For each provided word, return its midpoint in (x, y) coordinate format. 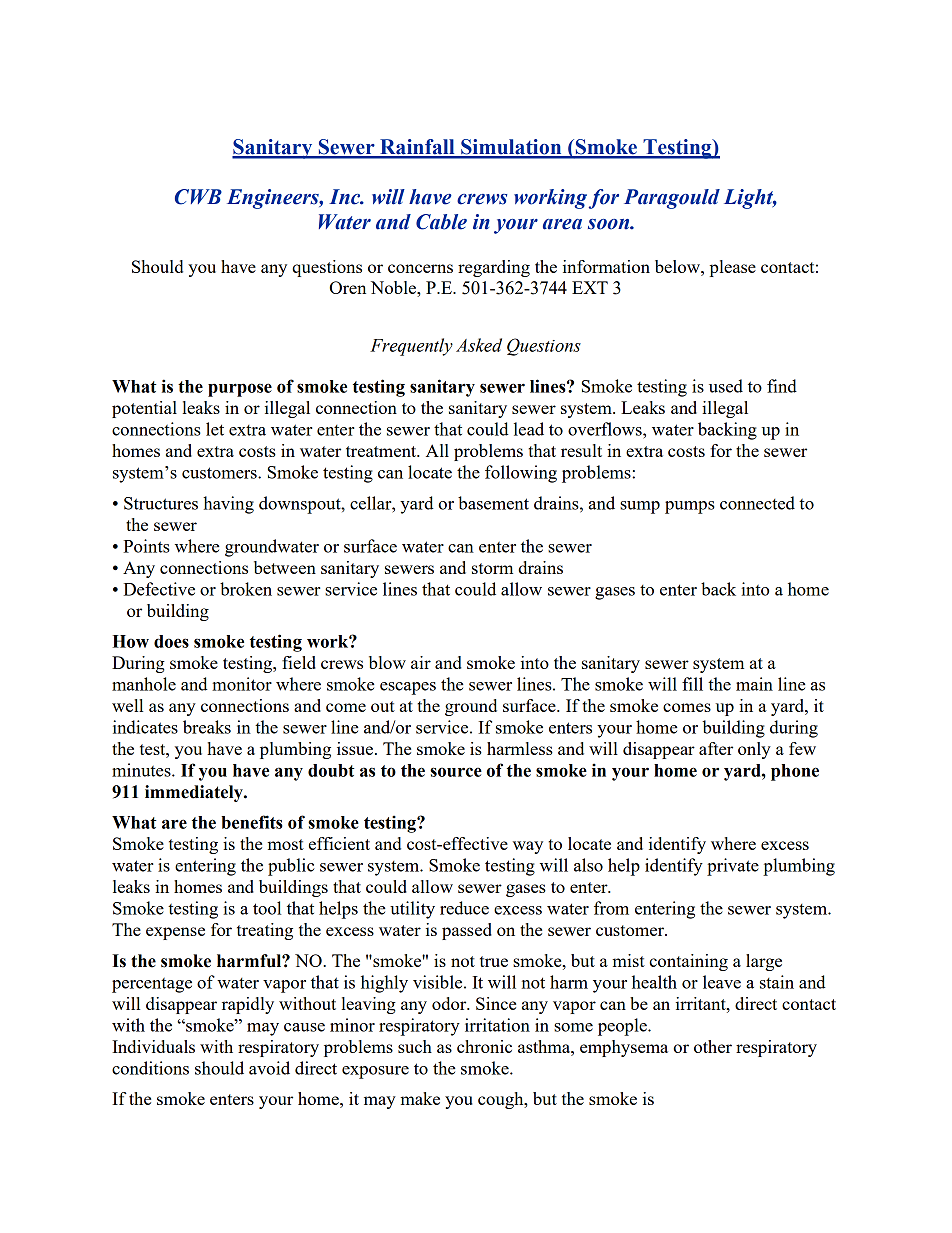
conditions (150, 1068)
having (228, 505)
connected (757, 503)
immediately (195, 793)
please (733, 268)
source (456, 772)
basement (493, 503)
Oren (348, 287)
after (716, 748)
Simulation (511, 148)
